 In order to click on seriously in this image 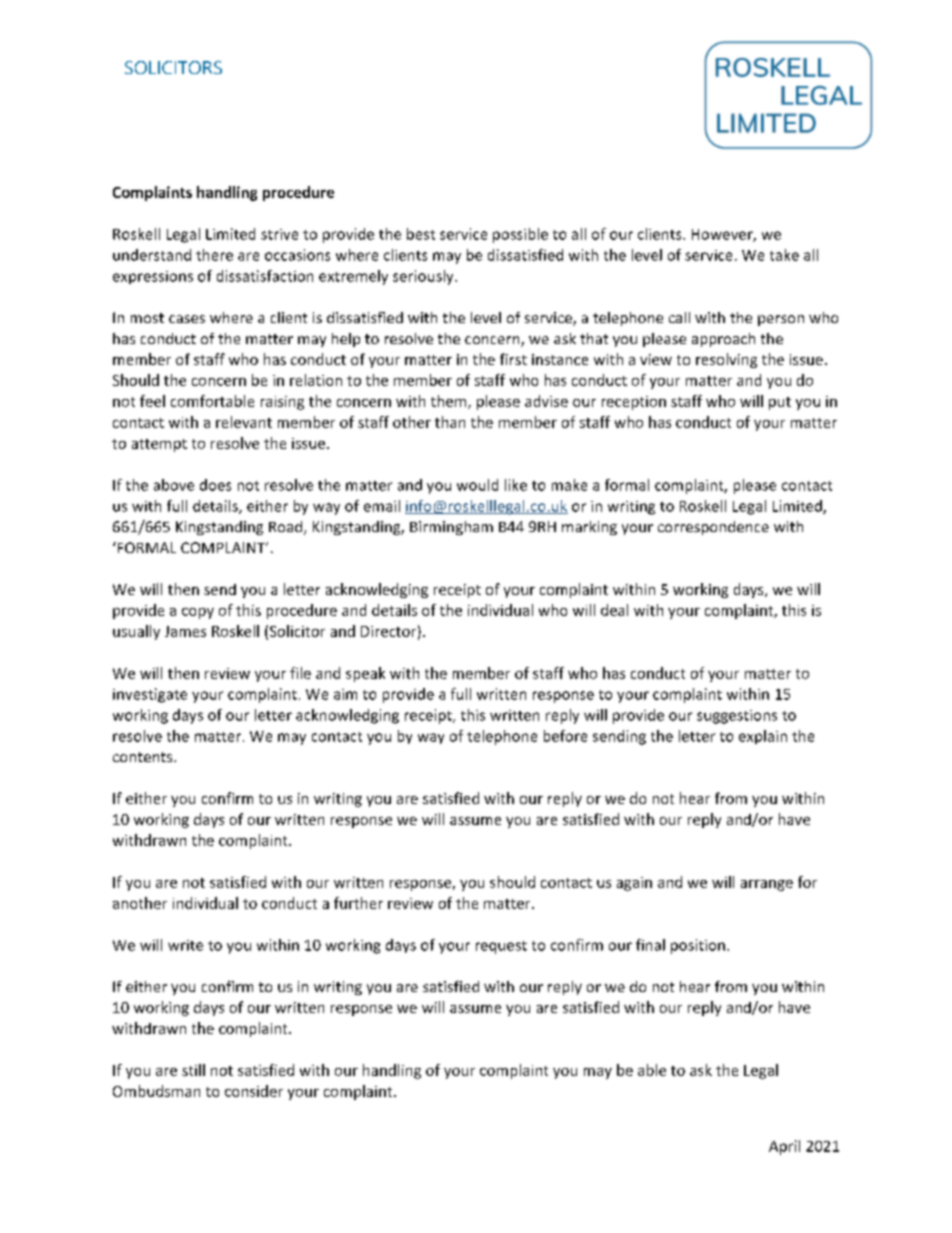, I will do `click(424, 277)`.
